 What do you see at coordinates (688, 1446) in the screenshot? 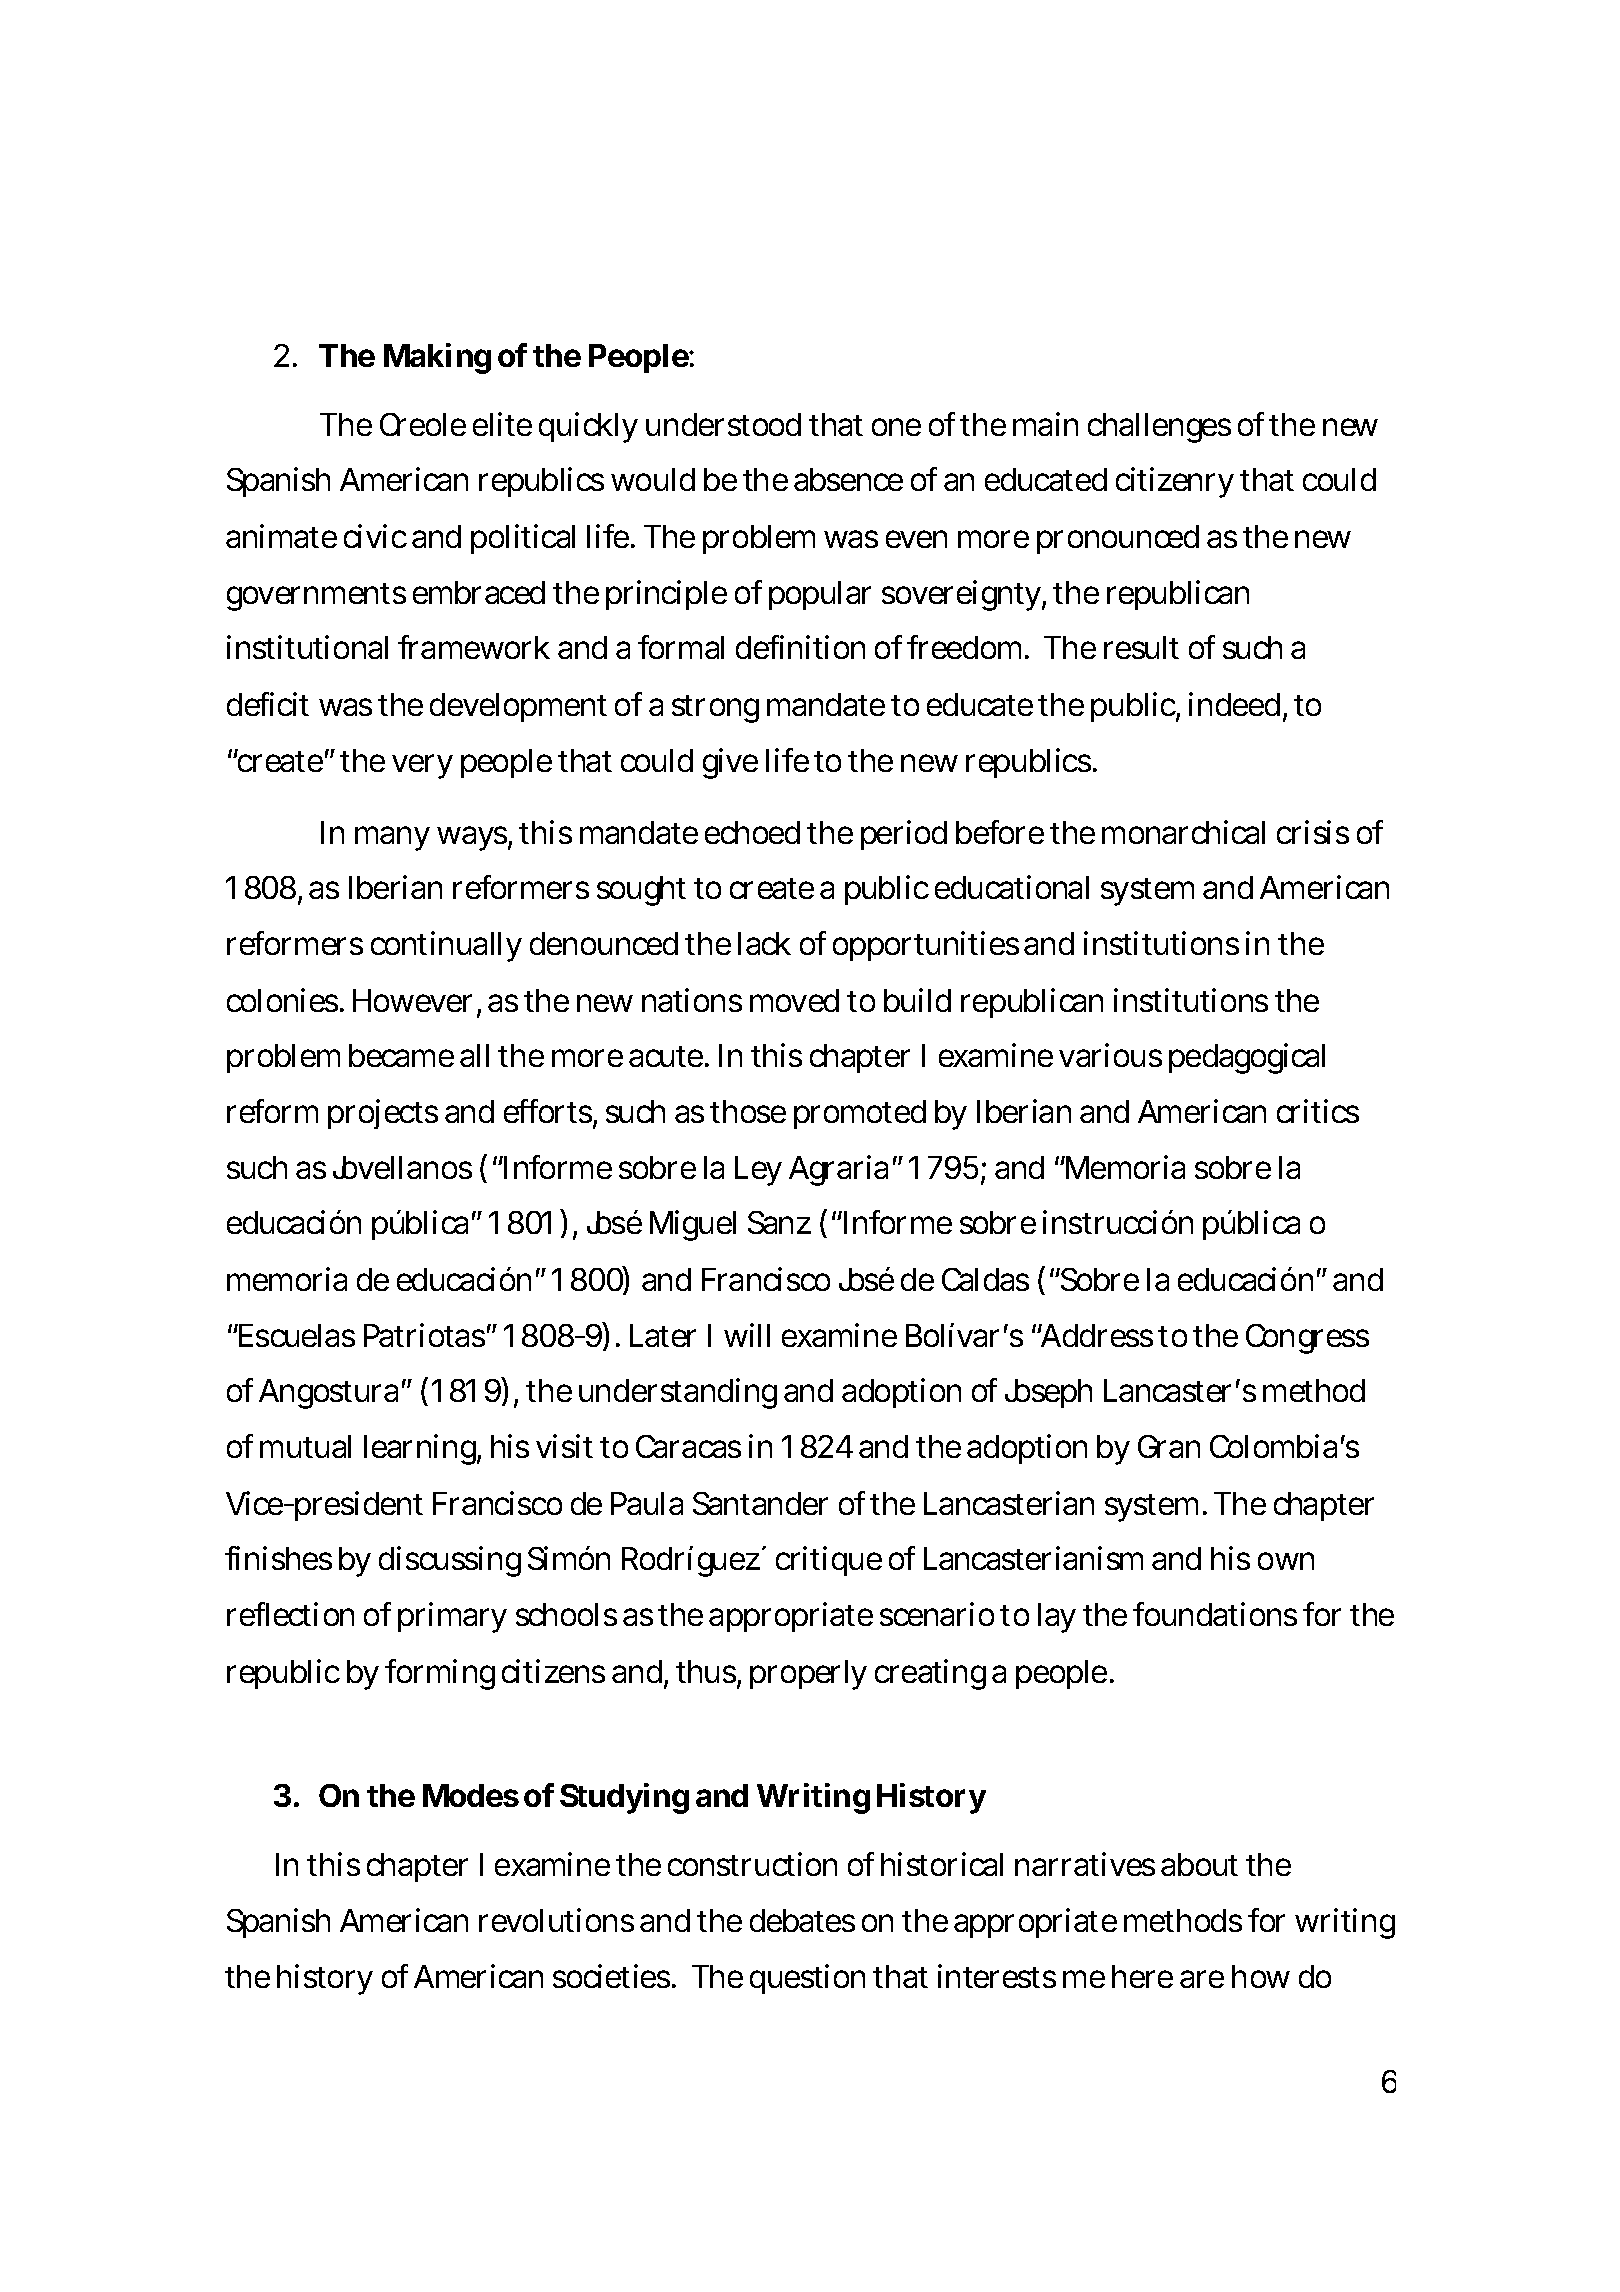
I see `Caracas` at bounding box center [688, 1446].
